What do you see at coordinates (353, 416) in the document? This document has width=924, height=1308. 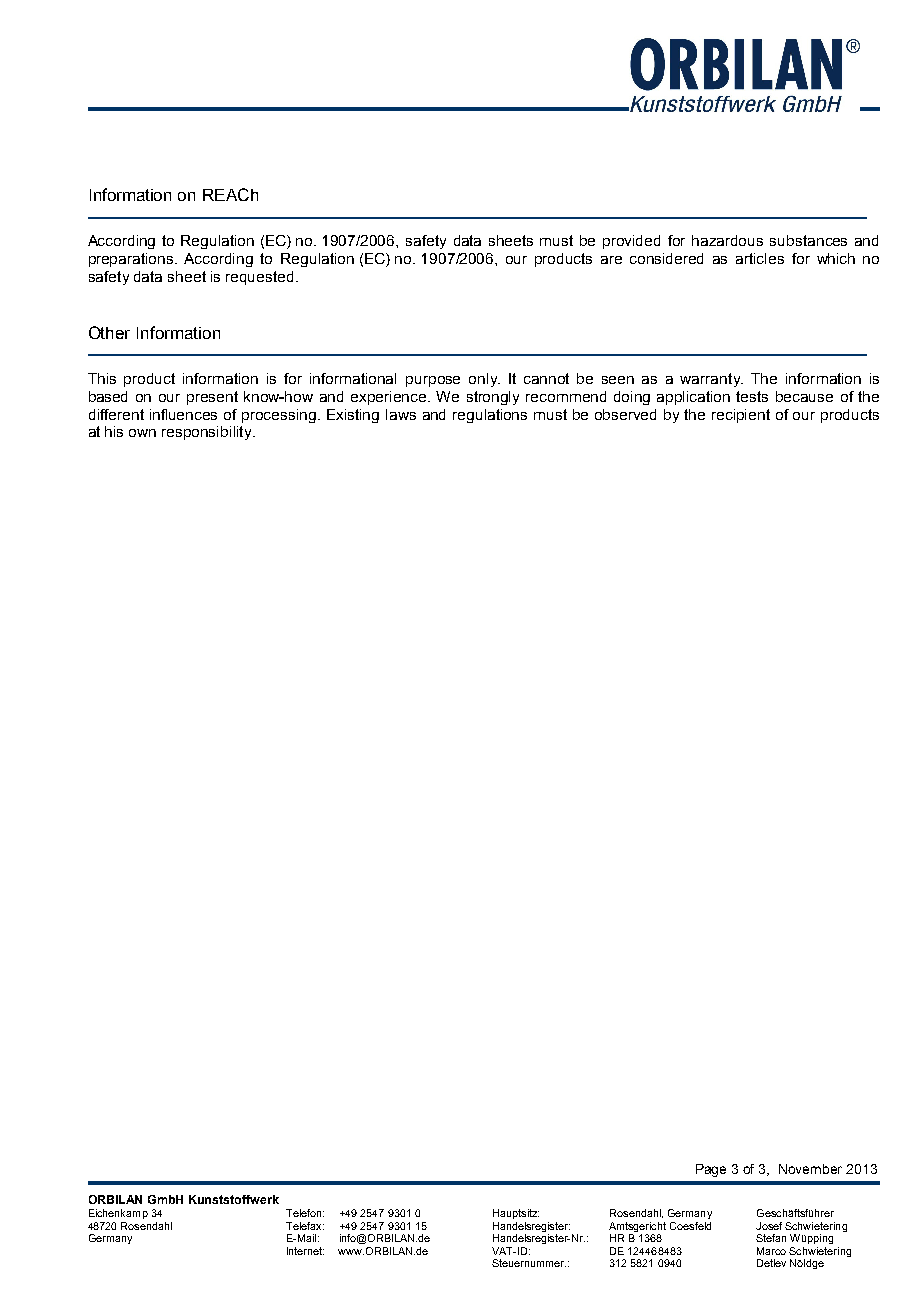 I see `Existing` at bounding box center [353, 416].
